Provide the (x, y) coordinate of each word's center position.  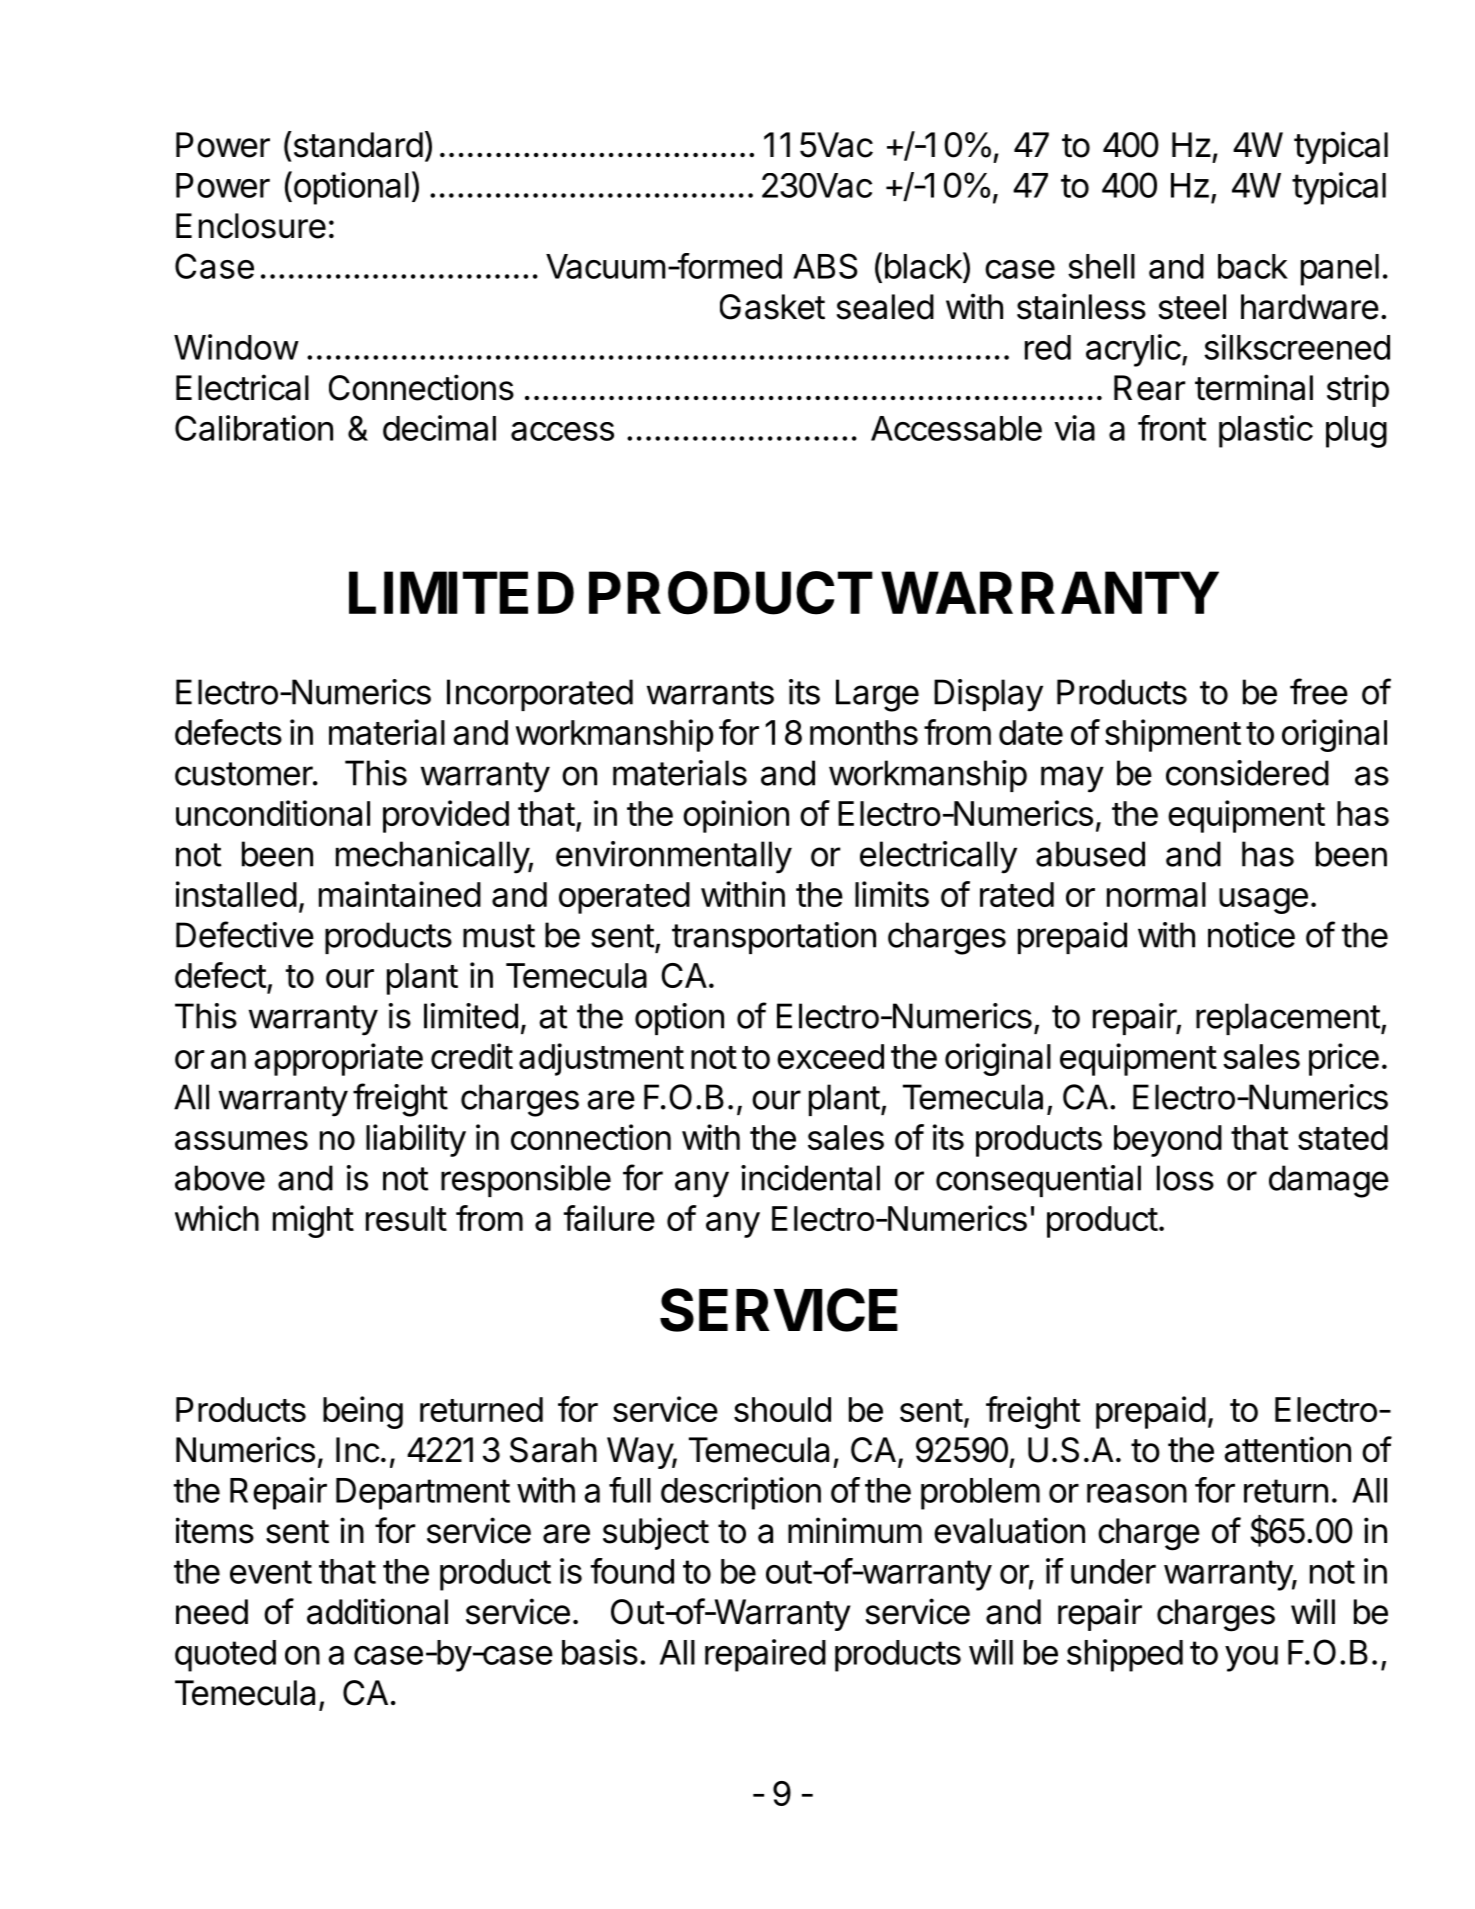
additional (377, 1611)
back (1253, 266)
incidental (810, 1178)
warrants (710, 693)
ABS (825, 266)
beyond (1168, 1141)
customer (244, 774)
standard (357, 144)
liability (416, 1140)
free (1319, 691)
